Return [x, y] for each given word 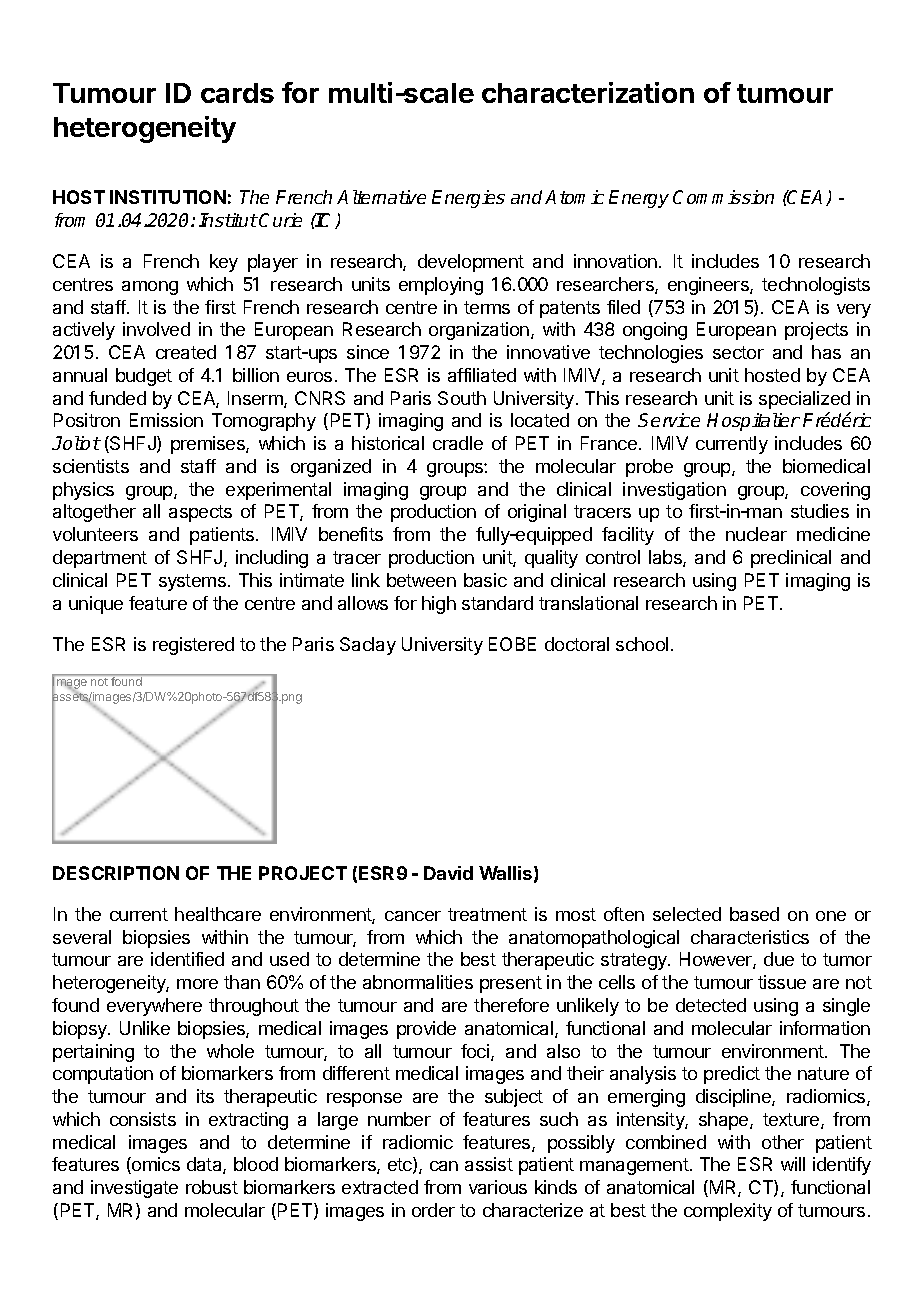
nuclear [756, 534]
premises [209, 445]
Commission [723, 197]
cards [237, 93]
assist [489, 1164]
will [793, 1164]
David [448, 873]
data [205, 1165]
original [537, 513]
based [754, 914]
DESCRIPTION [116, 873]
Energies [468, 199]
